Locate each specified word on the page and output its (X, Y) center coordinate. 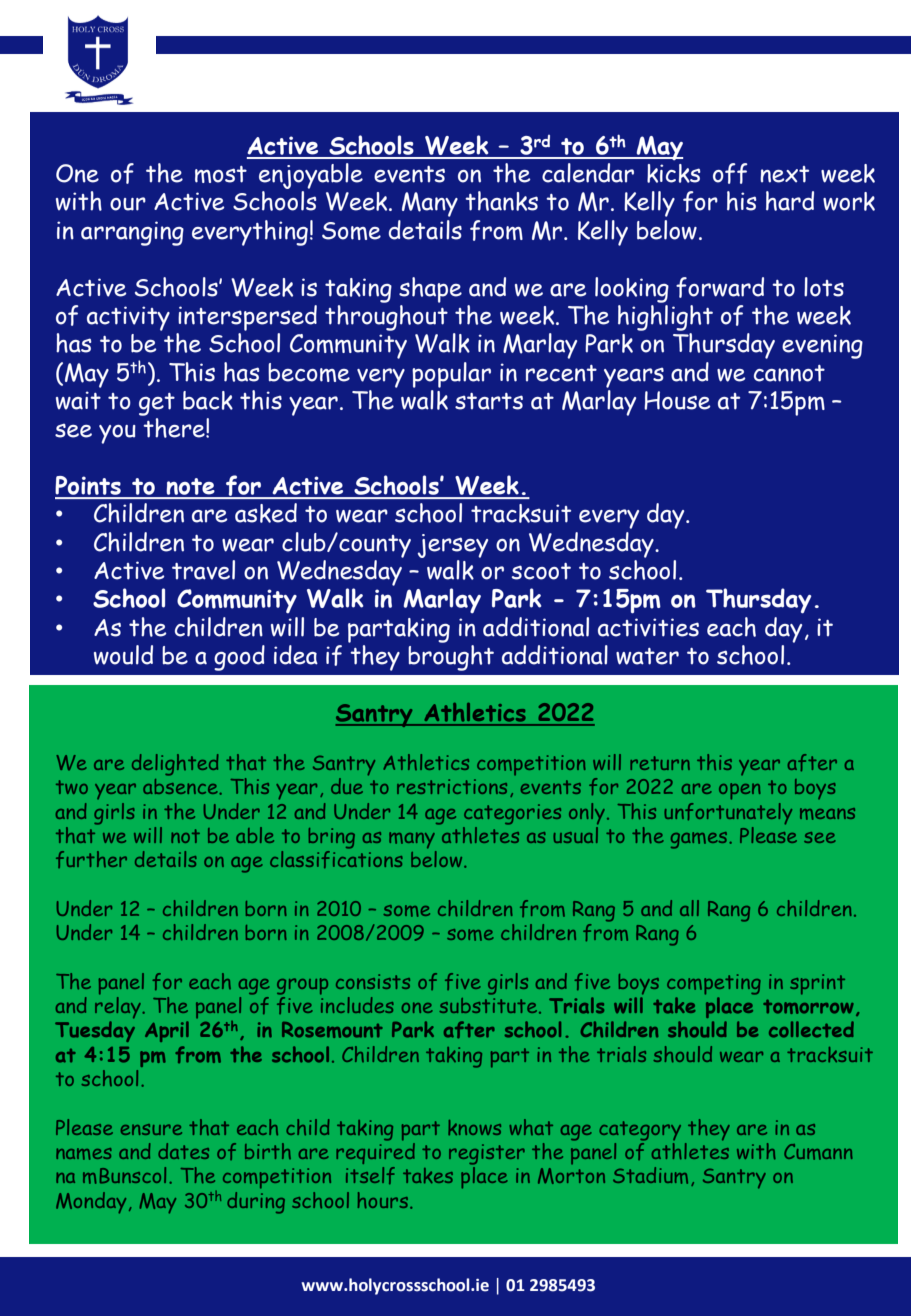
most (221, 174)
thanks (501, 201)
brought (451, 658)
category (640, 1131)
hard (790, 201)
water (647, 656)
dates (183, 1151)
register (487, 1154)
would (123, 655)
